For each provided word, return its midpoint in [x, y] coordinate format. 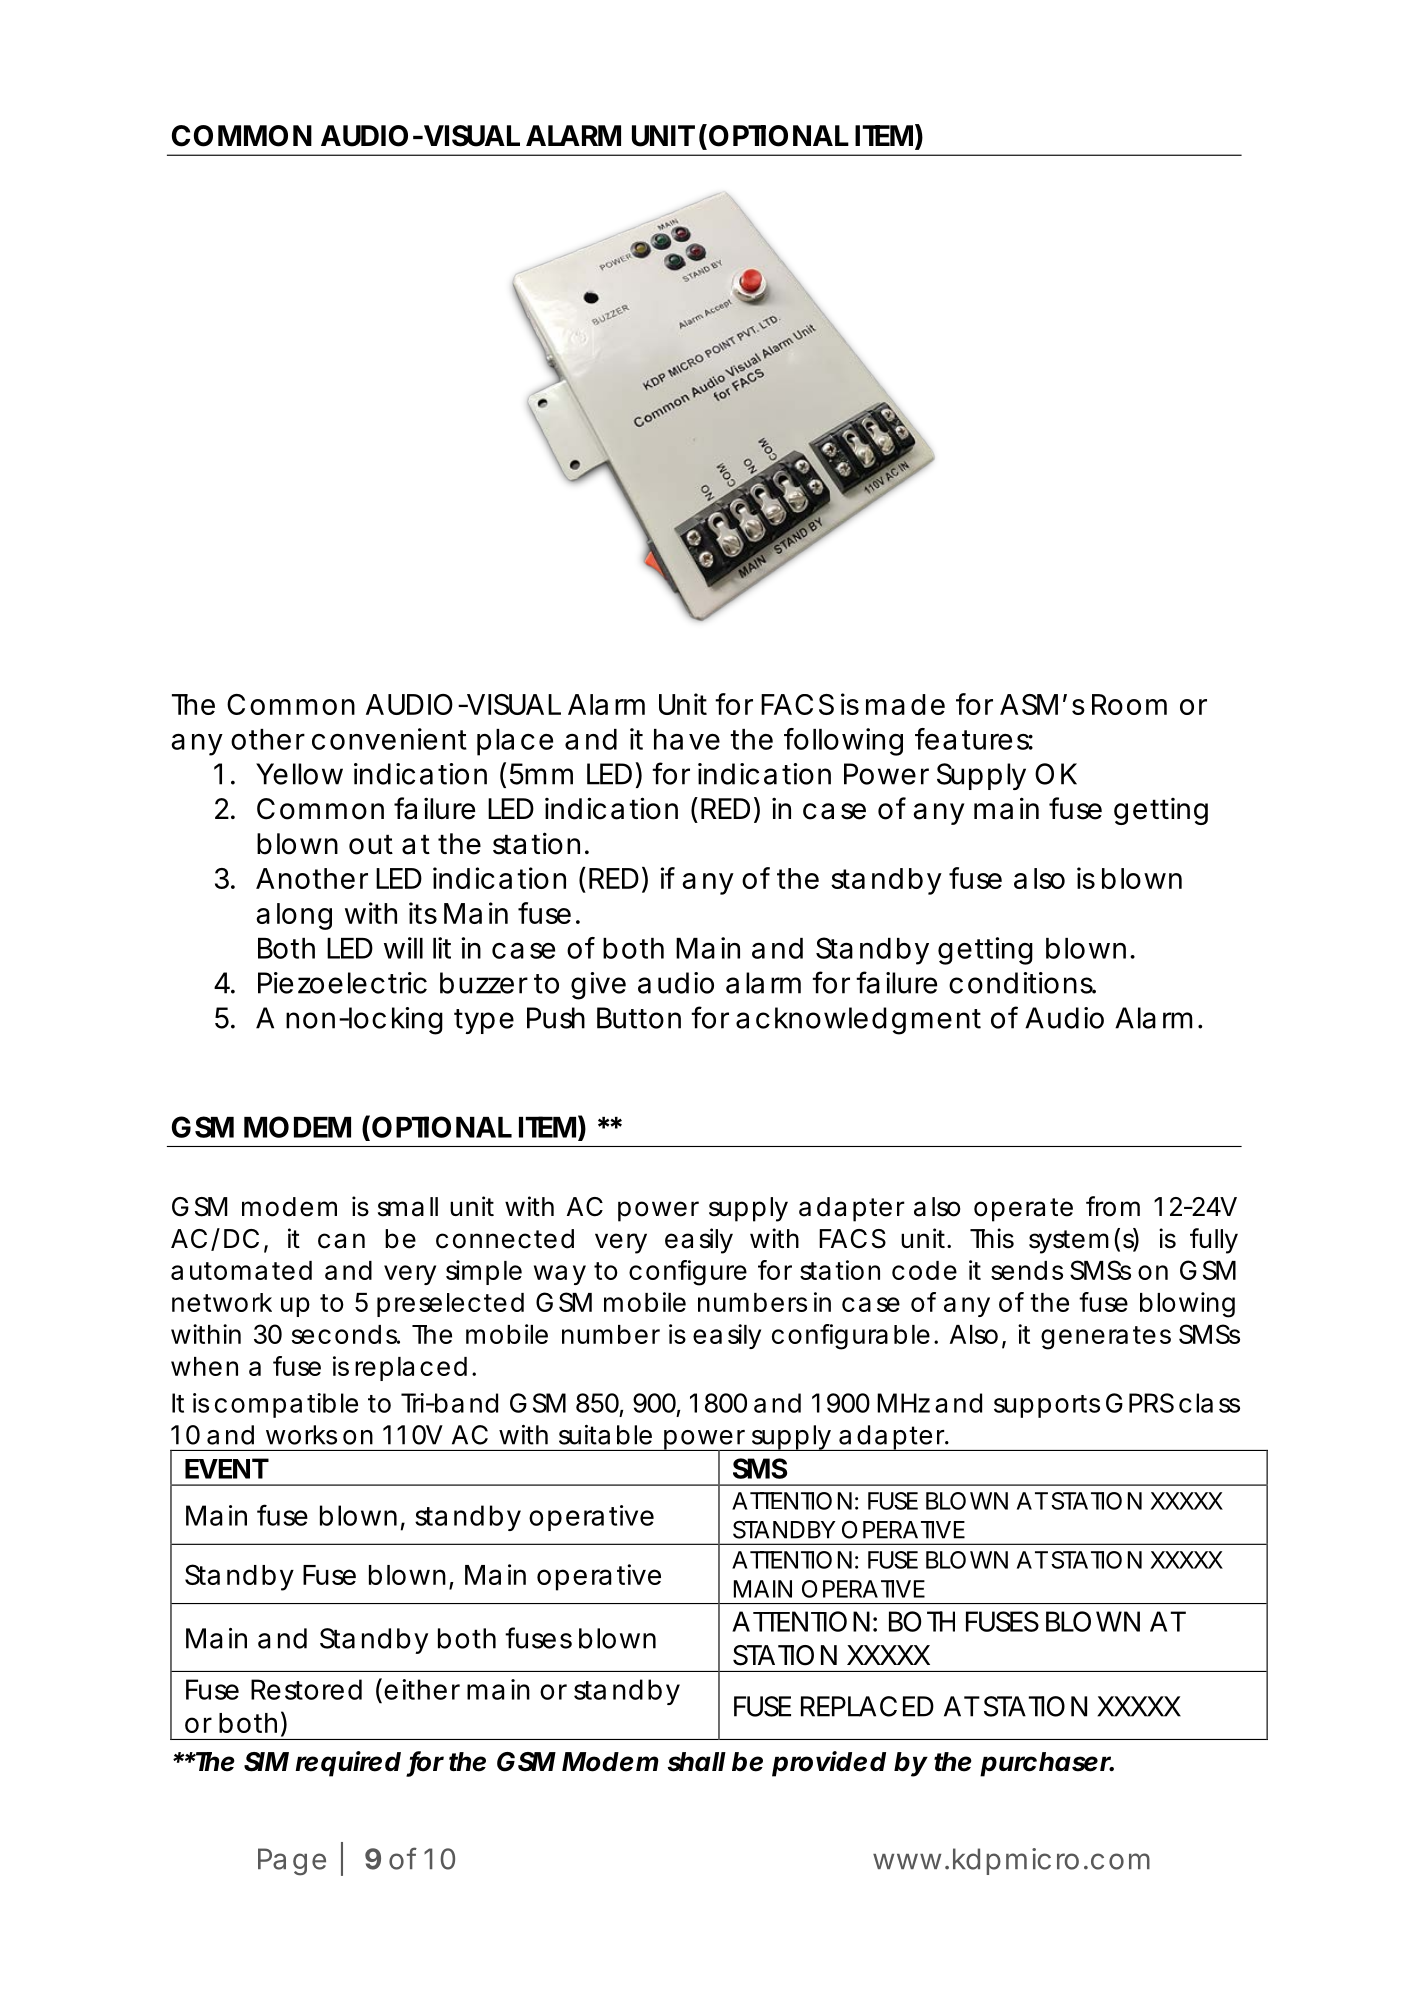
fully [1213, 1241]
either [422, 1689]
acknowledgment [858, 1021]
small [408, 1207]
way [560, 1275]
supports [1047, 1406]
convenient [389, 739]
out [371, 844]
